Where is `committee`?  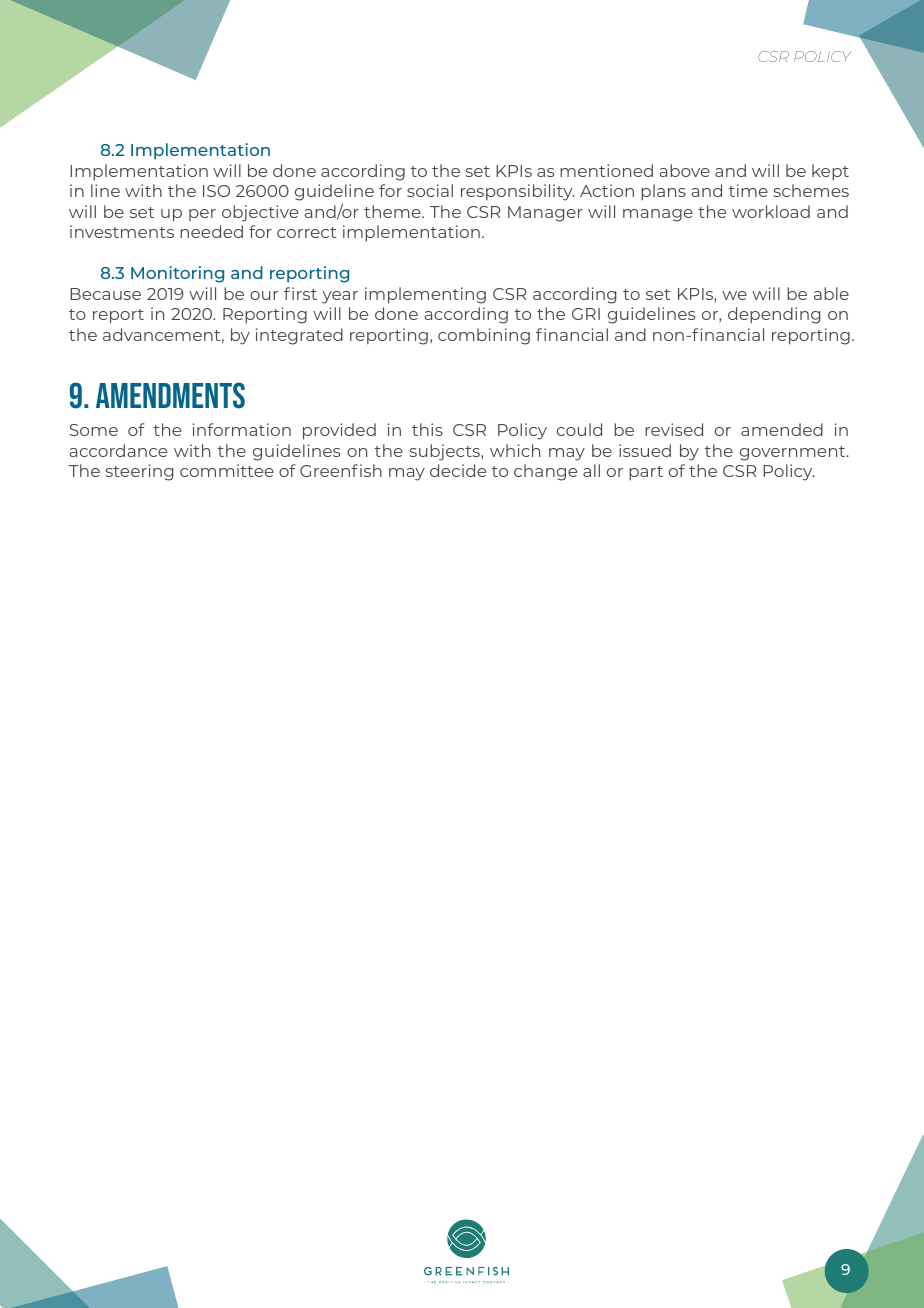
committee is located at coordinates (227, 470).
